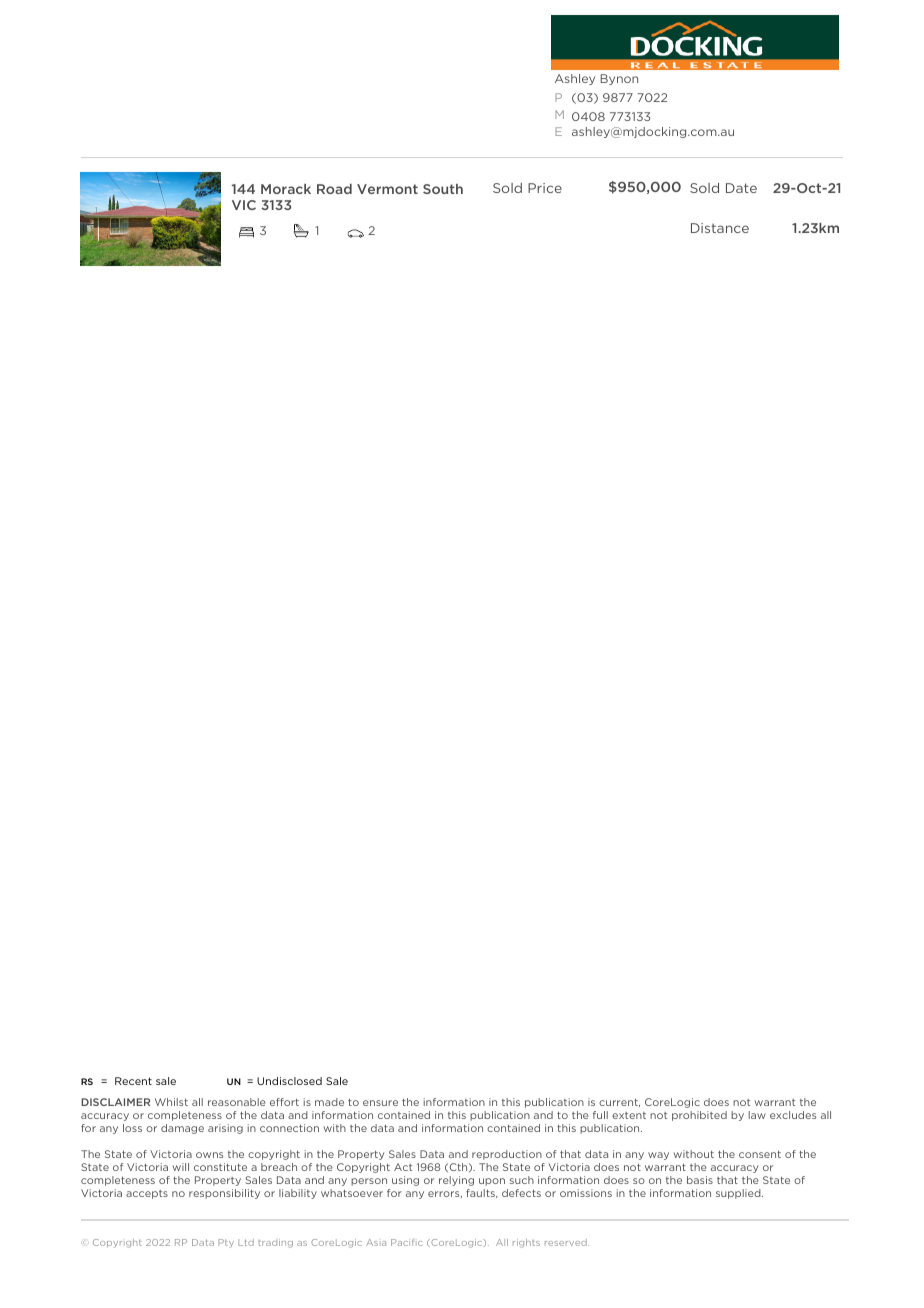  Describe the element at coordinates (699, 1116) in the screenshot. I see `prohibited` at that location.
